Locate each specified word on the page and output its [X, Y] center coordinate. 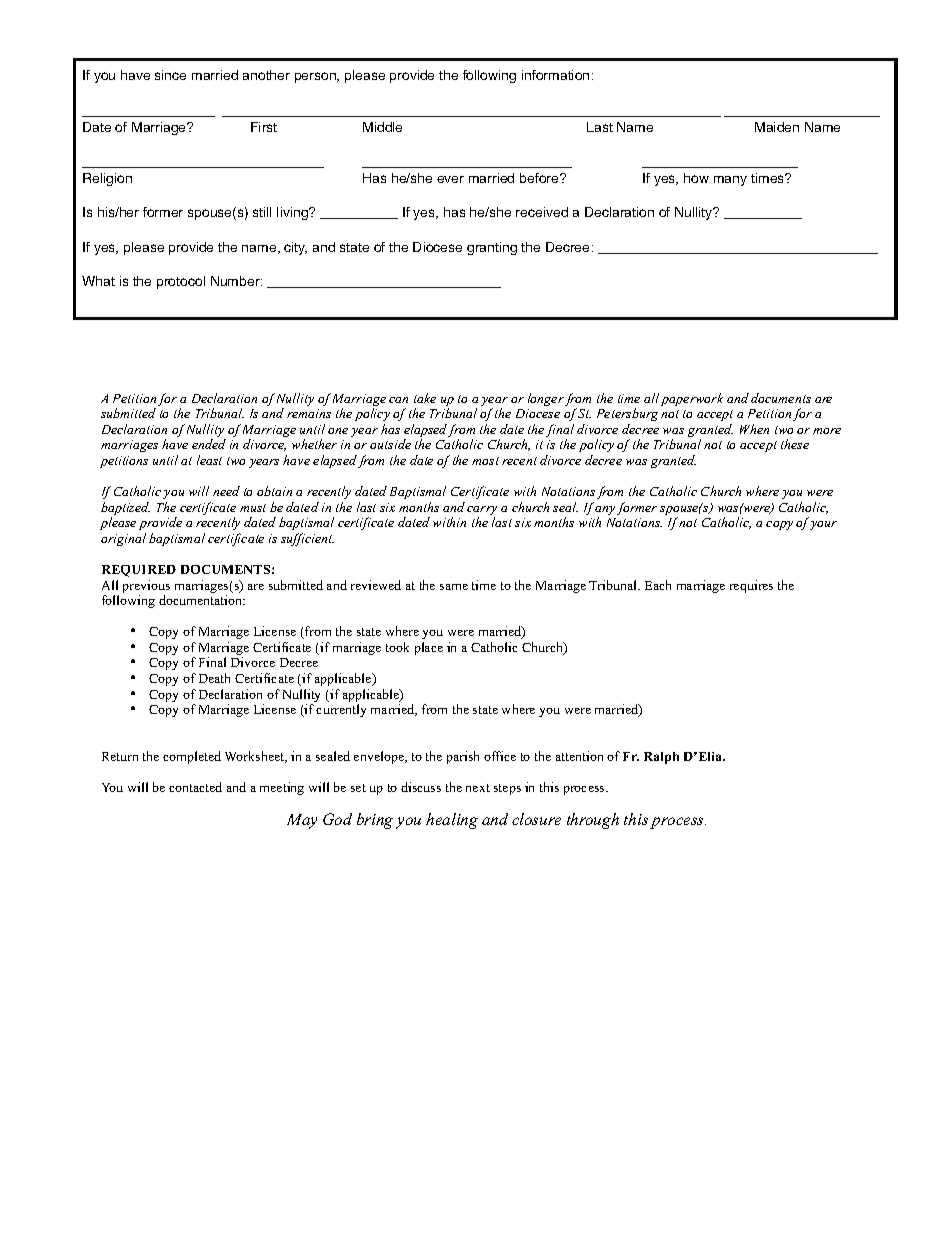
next [478, 788]
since [170, 75]
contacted [195, 787]
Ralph [661, 758]
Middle [382, 127]
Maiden [777, 127]
